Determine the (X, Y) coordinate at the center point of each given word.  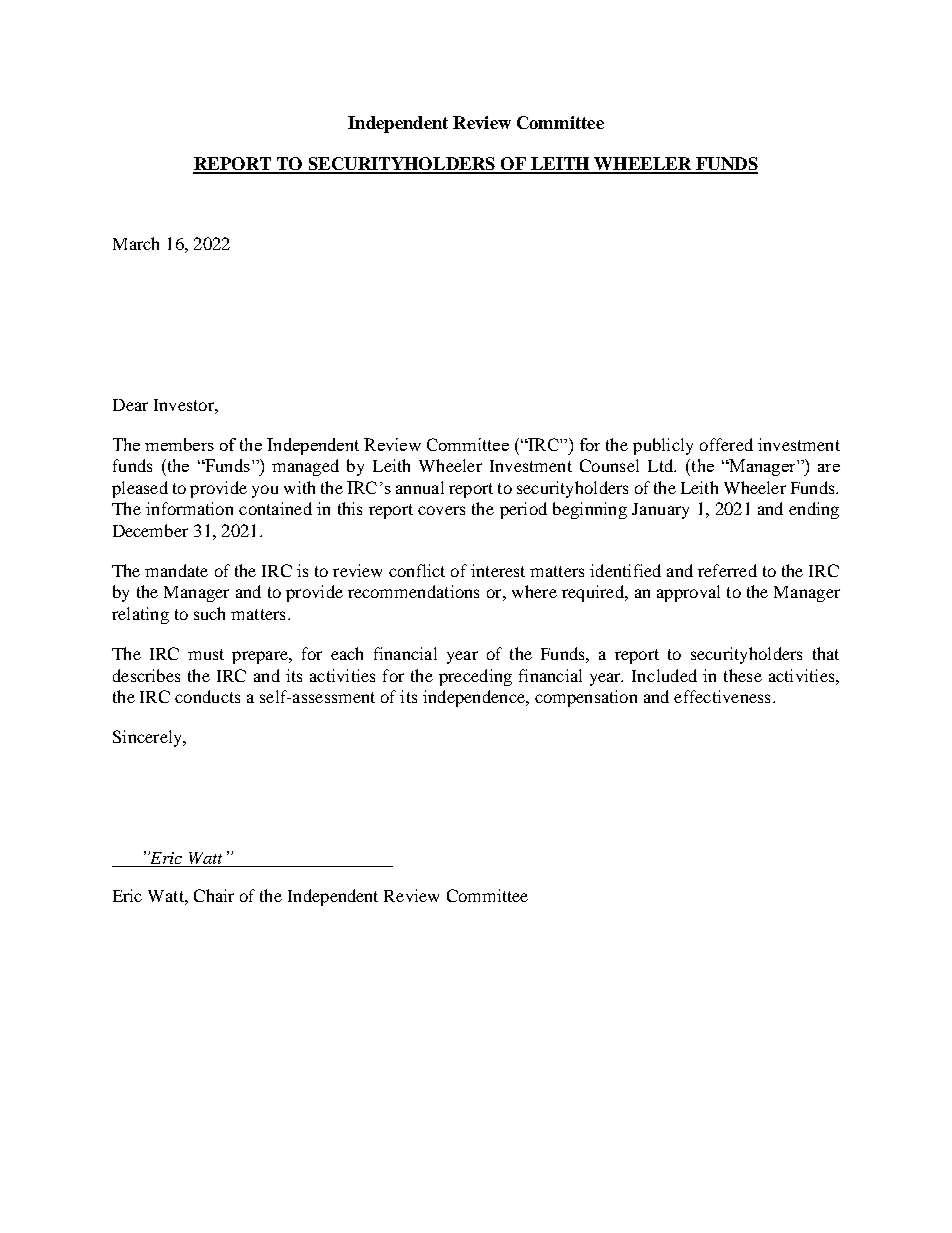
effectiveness (722, 696)
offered (726, 444)
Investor (185, 405)
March (136, 243)
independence (475, 698)
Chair (214, 895)
